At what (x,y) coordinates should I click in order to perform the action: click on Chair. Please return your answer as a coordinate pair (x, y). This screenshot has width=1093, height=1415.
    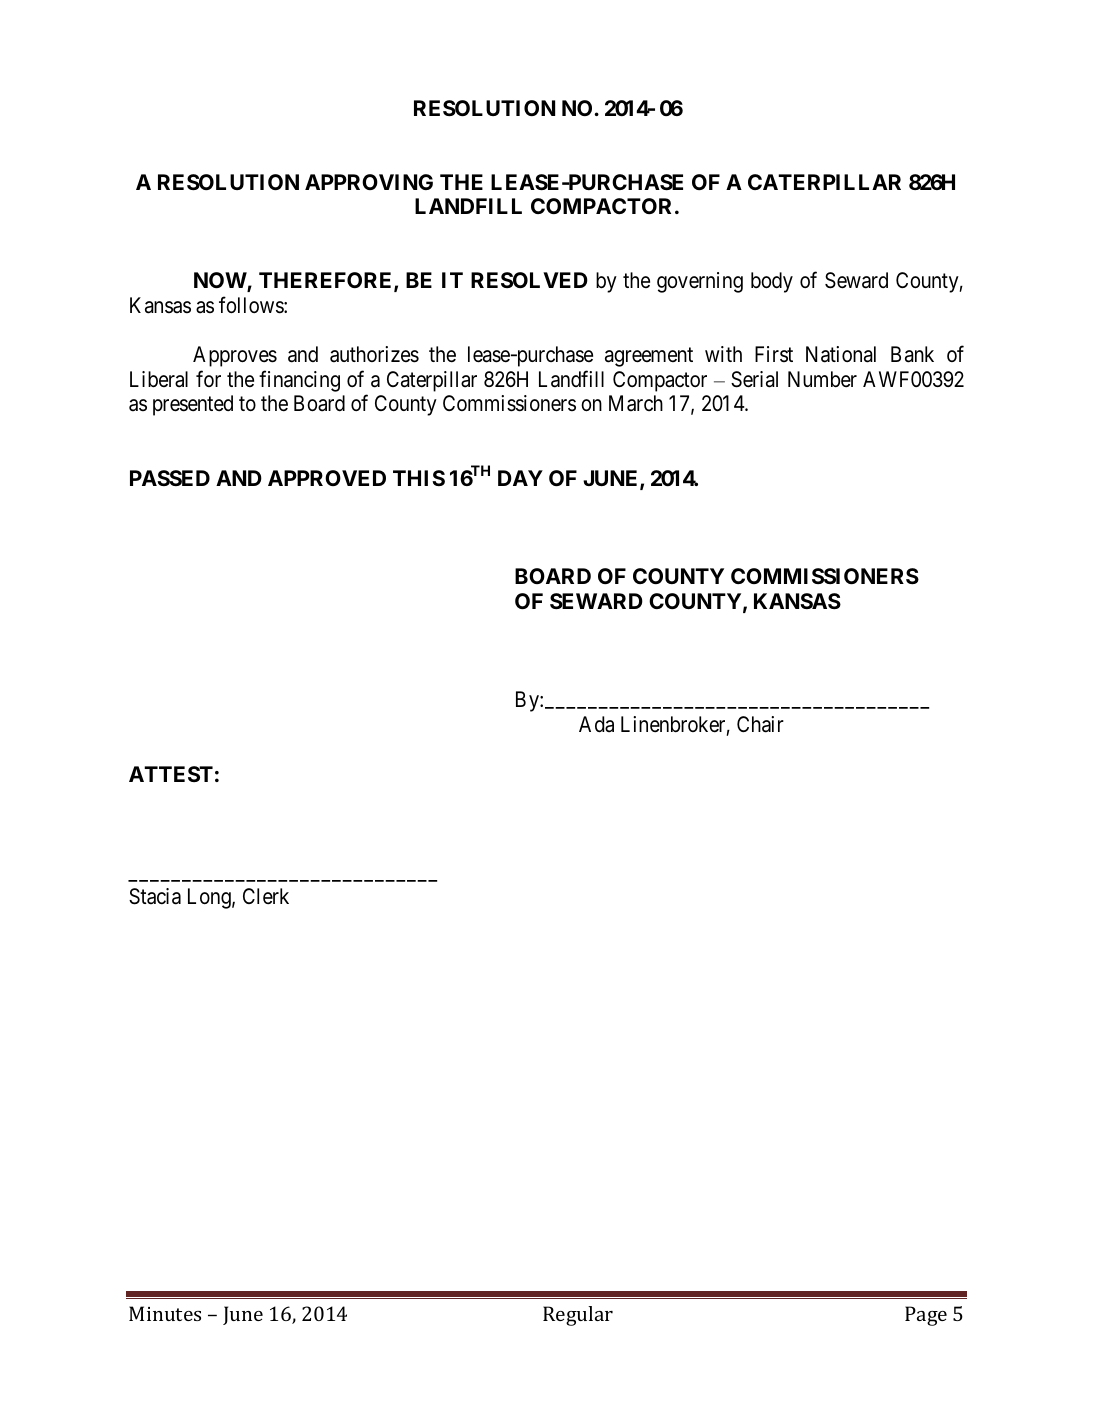
    Looking at the image, I should click on (760, 724).
